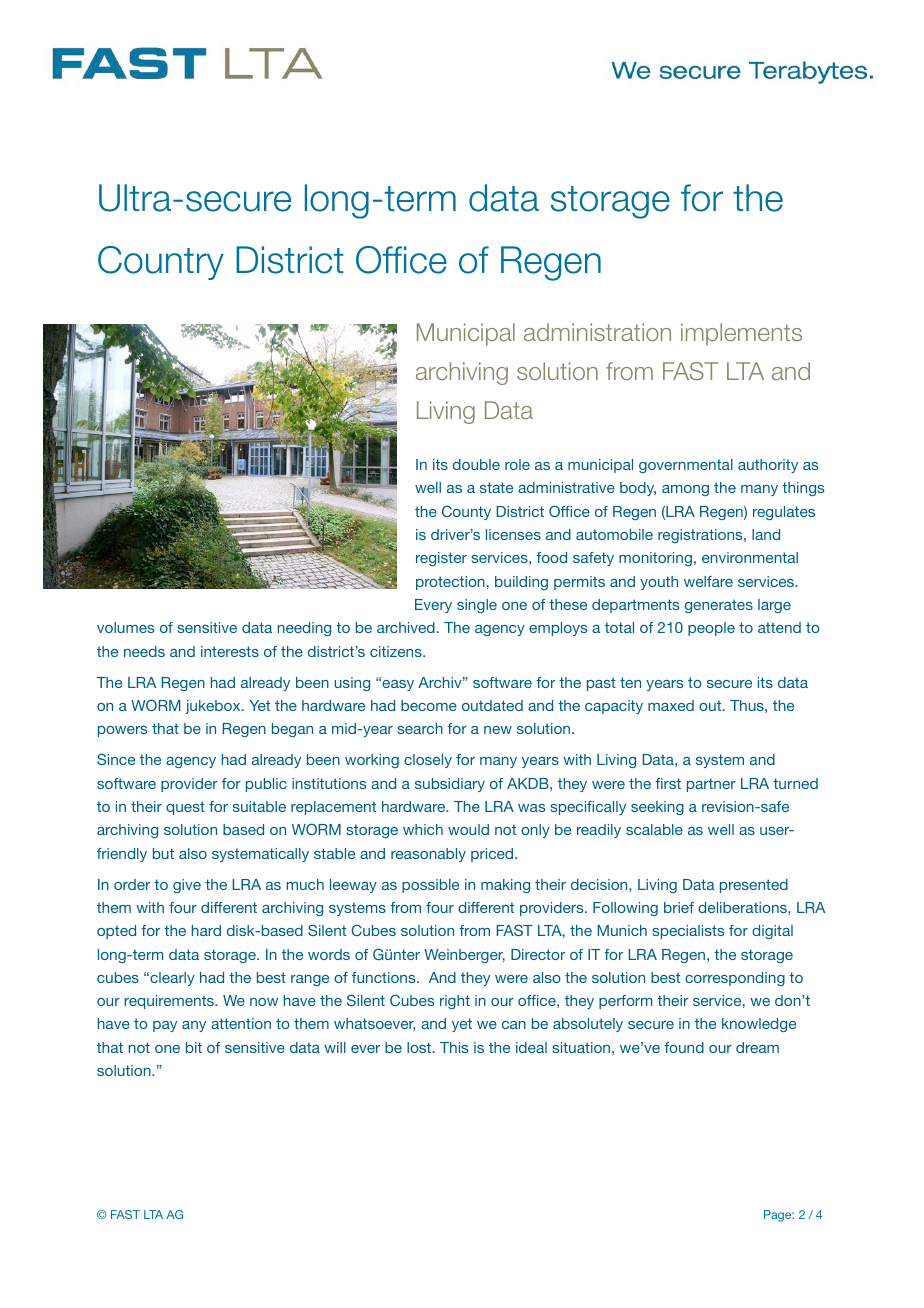 The height and width of the image is (1308, 924). What do you see at coordinates (741, 334) in the image?
I see `implements` at bounding box center [741, 334].
